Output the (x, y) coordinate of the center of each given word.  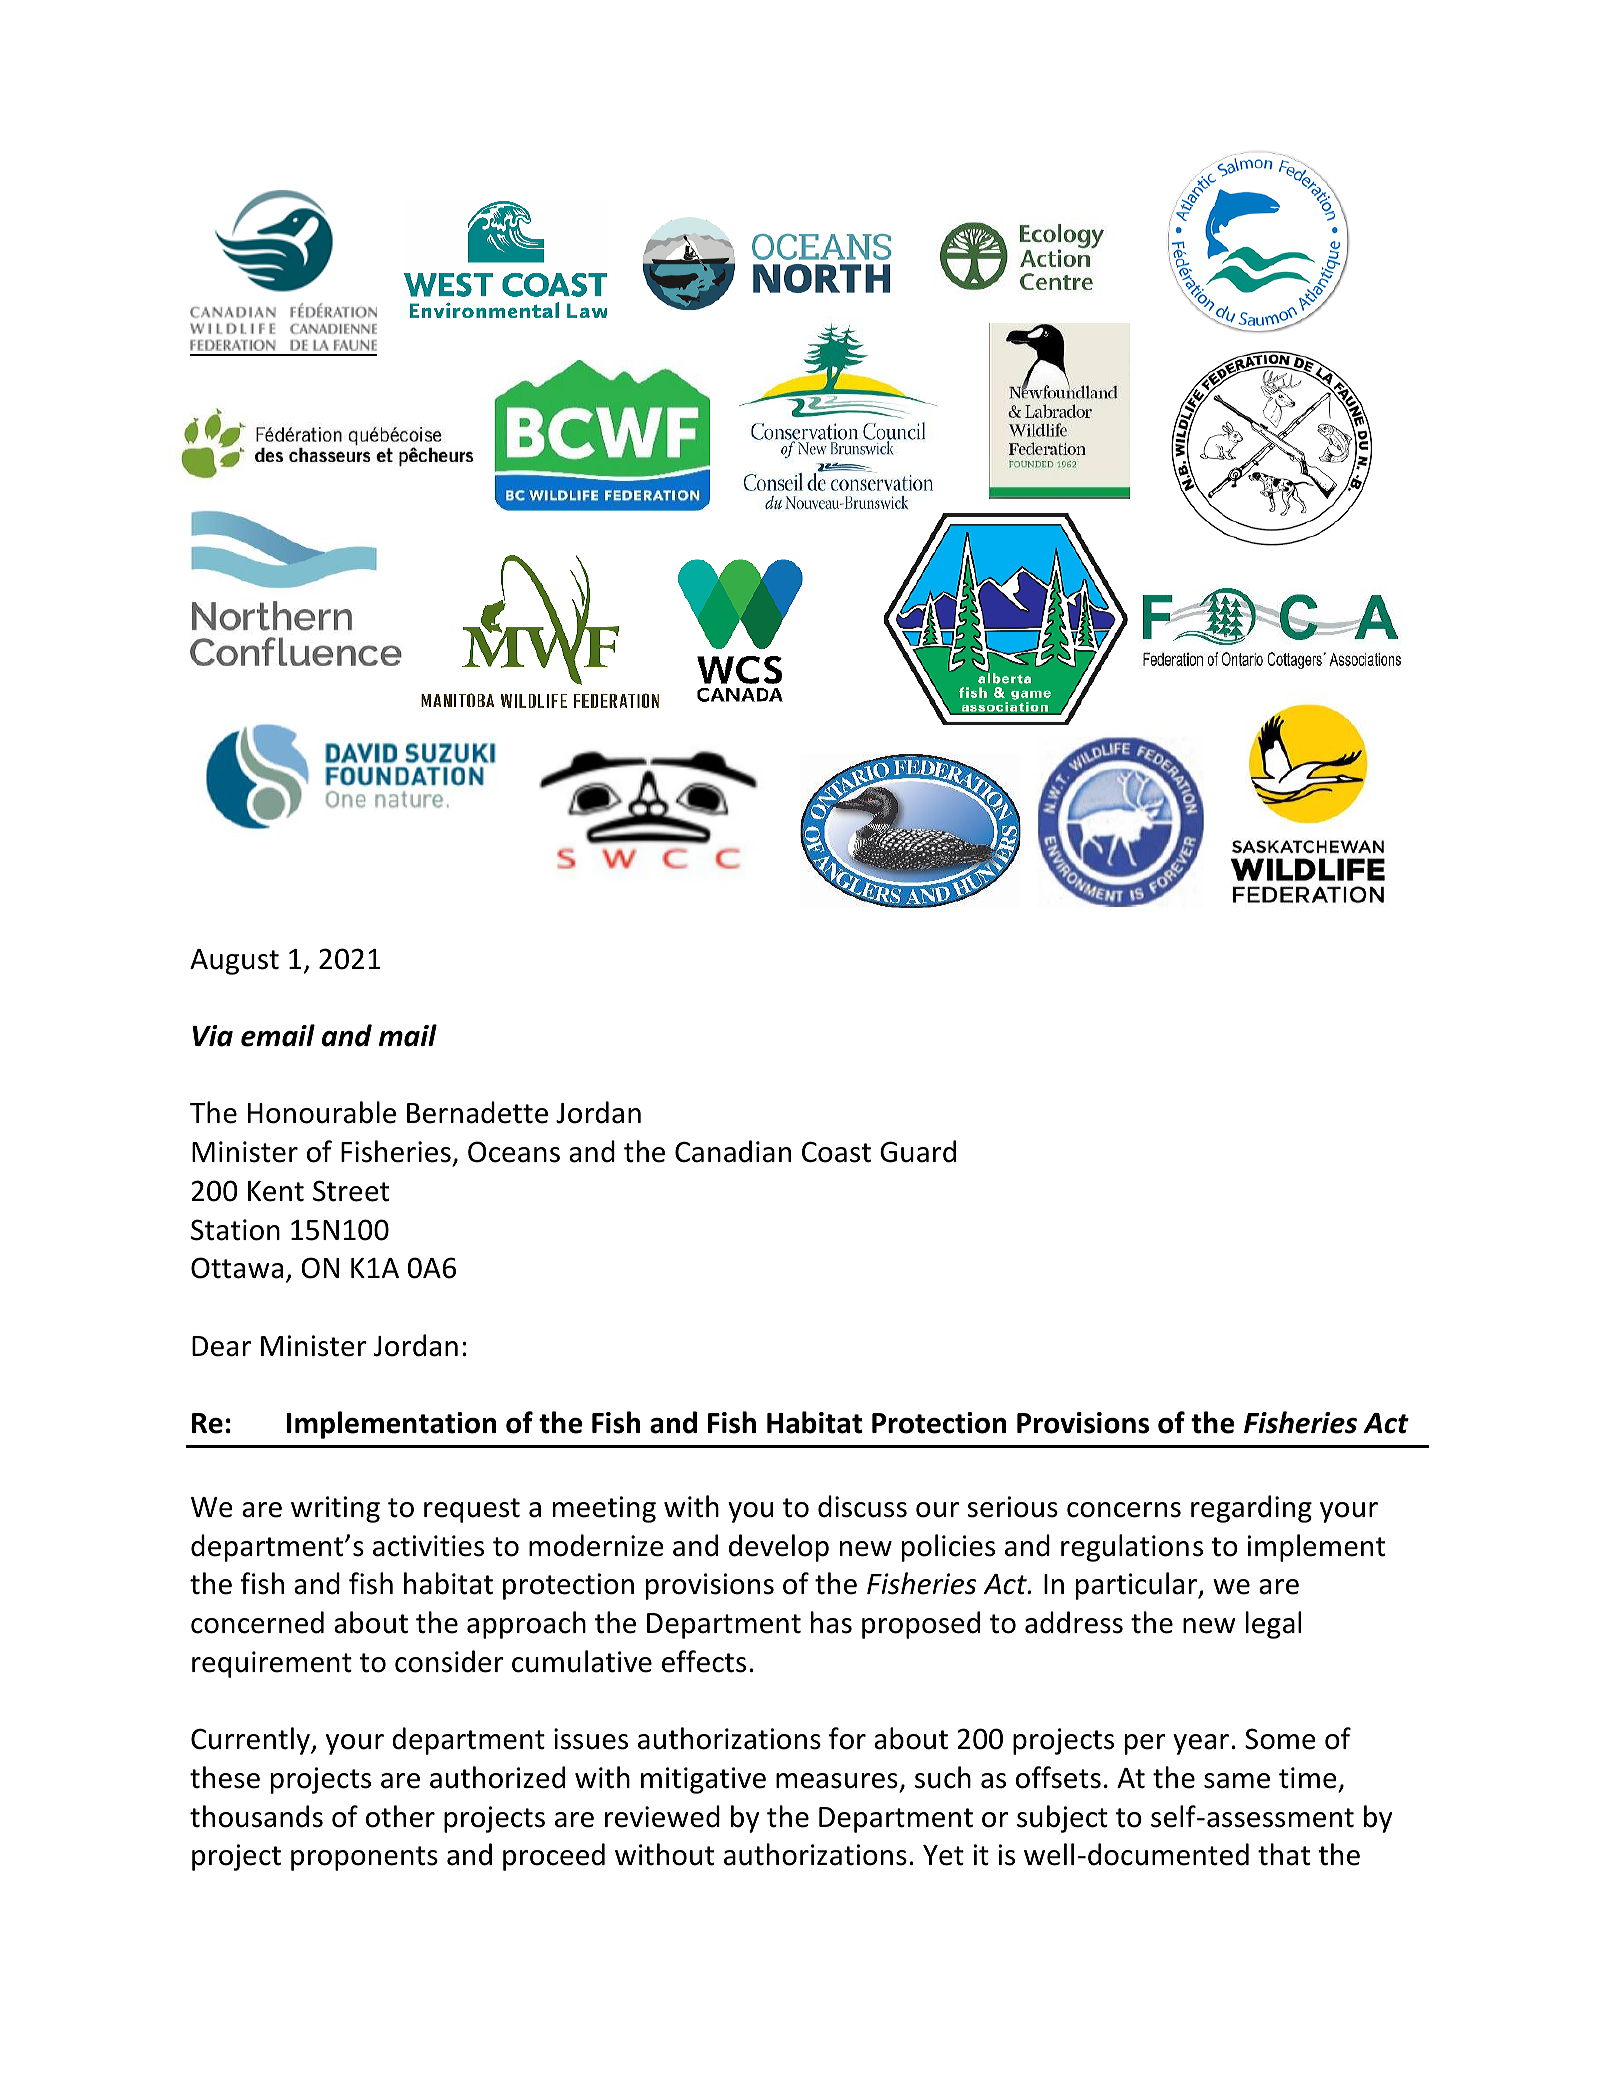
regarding (1251, 1509)
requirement (272, 1664)
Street (351, 1191)
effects (704, 1661)
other (400, 1816)
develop (779, 1548)
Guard (918, 1151)
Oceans (514, 1152)
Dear (221, 1346)
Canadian (733, 1151)
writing (335, 1509)
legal (1273, 1625)
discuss (862, 1506)
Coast (836, 1152)
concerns (1124, 1510)
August (234, 962)
